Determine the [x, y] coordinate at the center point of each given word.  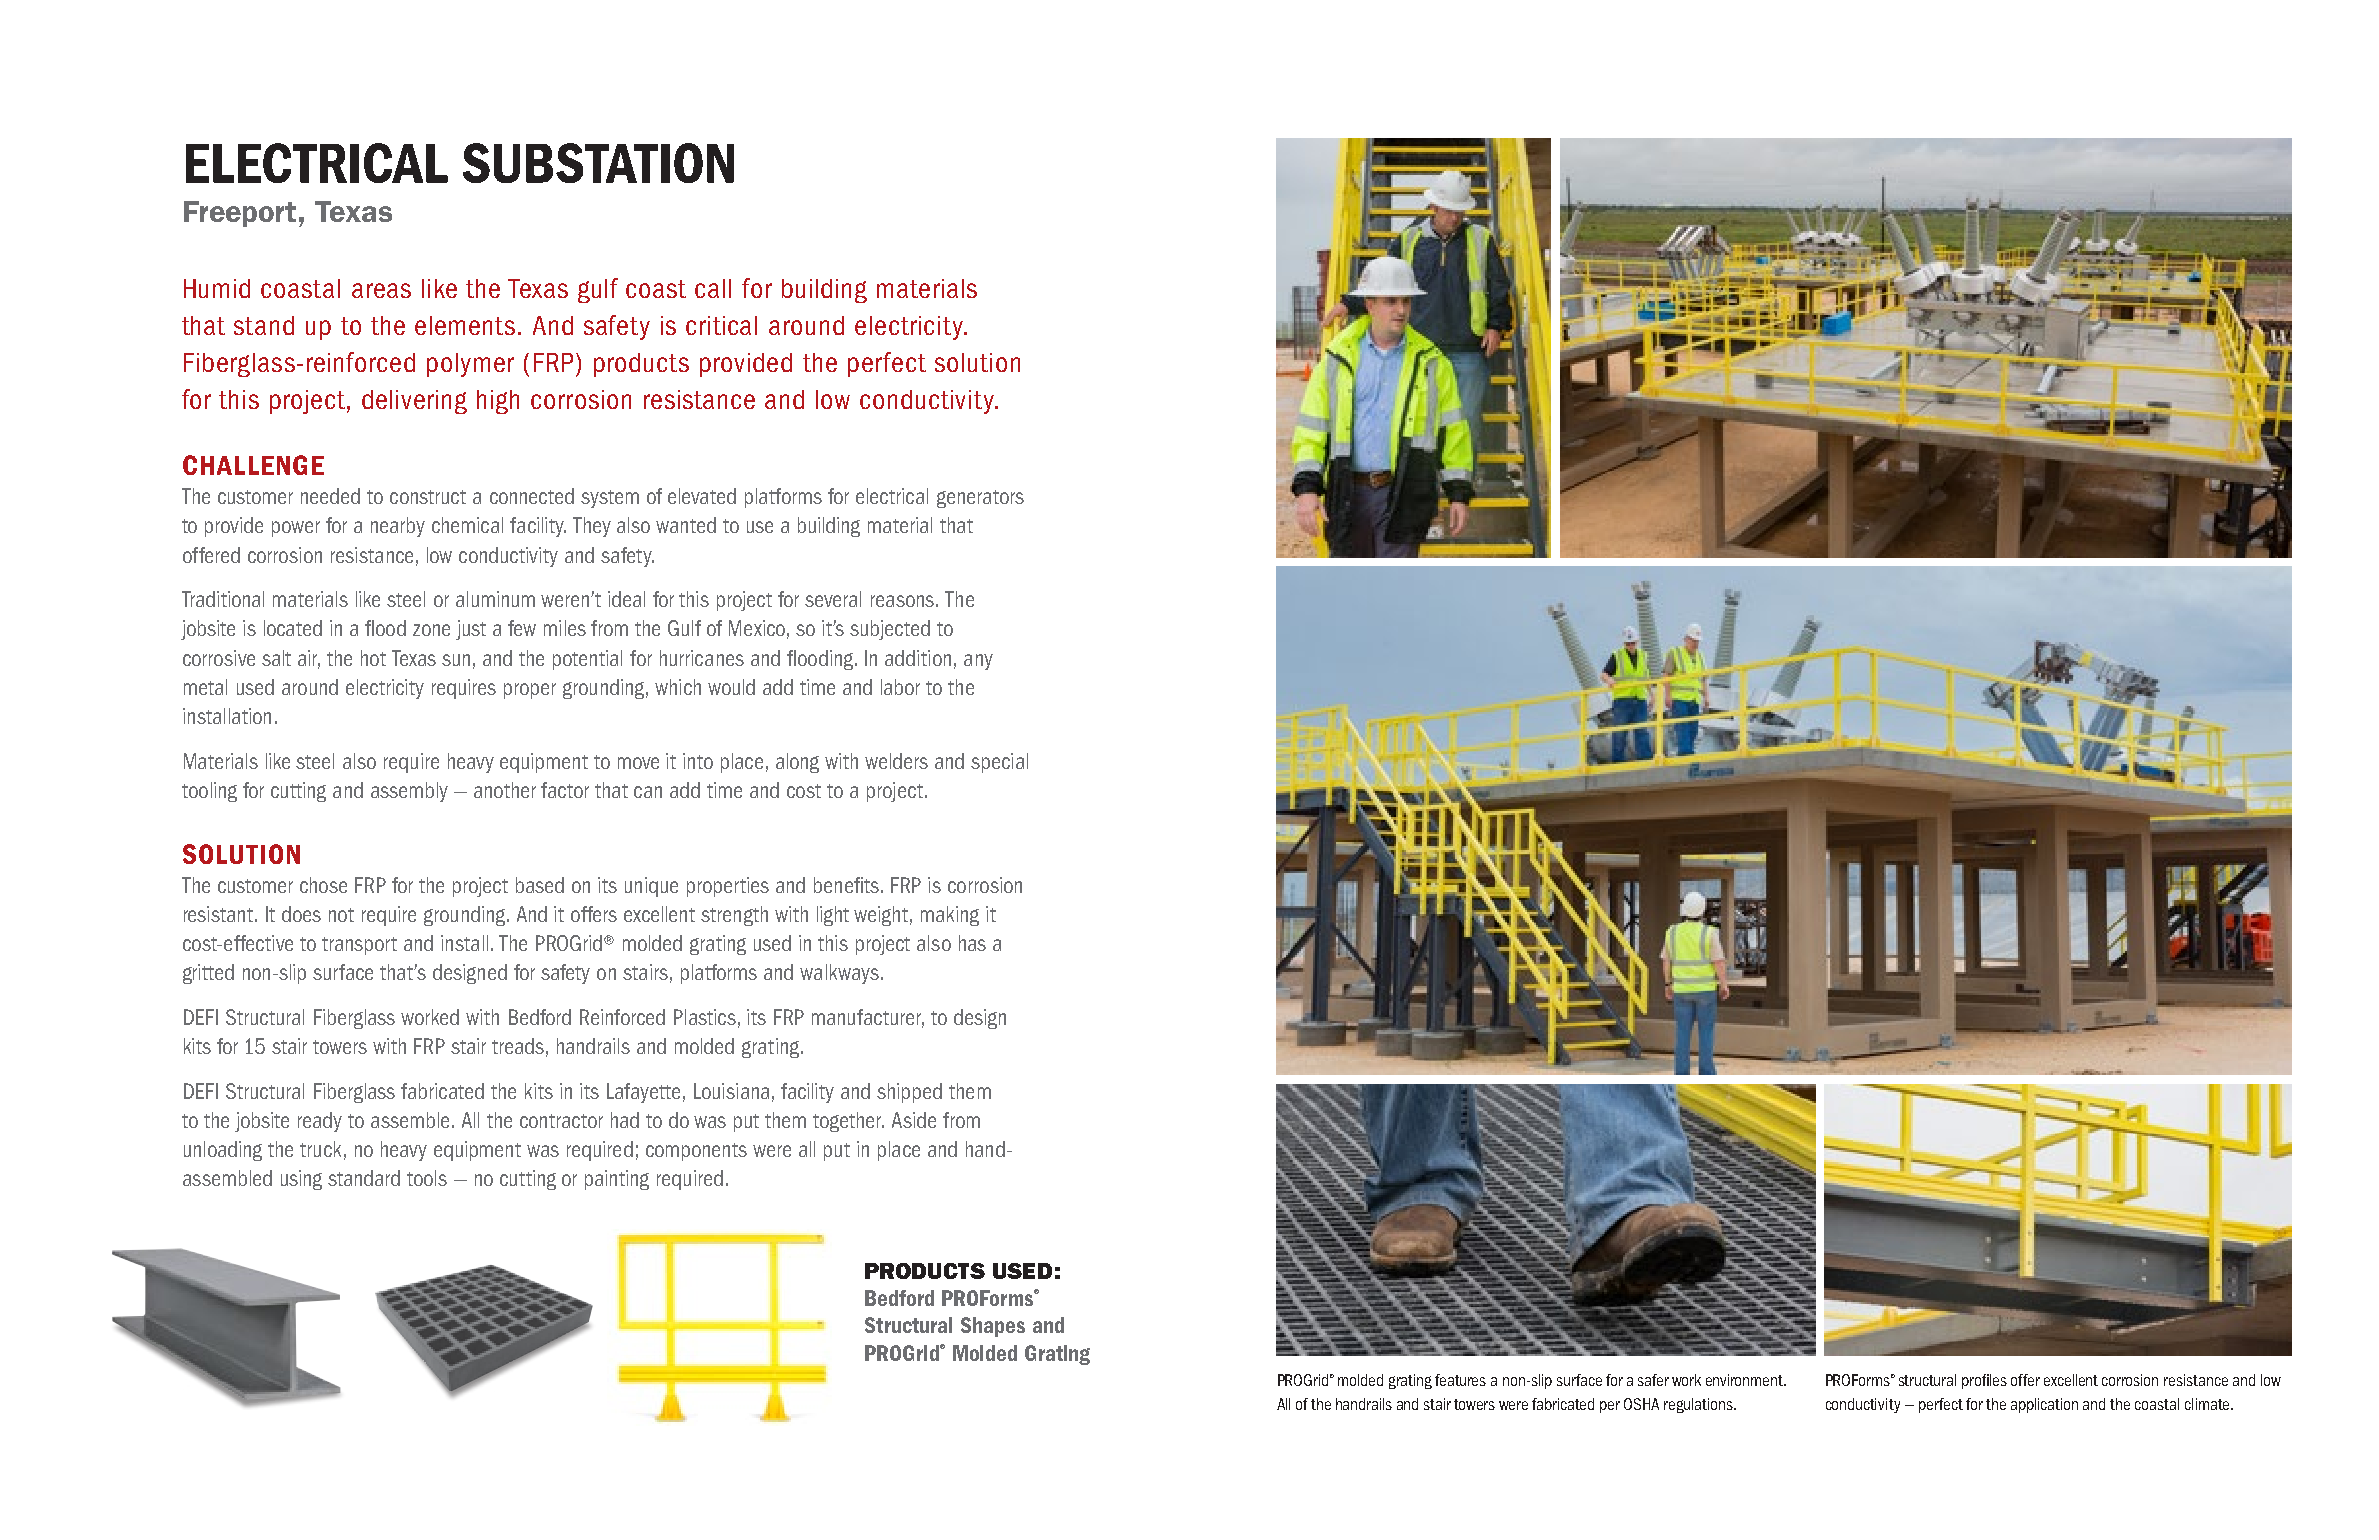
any [978, 662]
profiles [1984, 1381]
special [999, 763]
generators [980, 499]
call [713, 288]
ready [320, 1122]
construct [428, 497]
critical [721, 325]
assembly [409, 792]
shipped [909, 1093]
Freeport [240, 214]
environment [1746, 1380]
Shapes [993, 1327]
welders [896, 761]
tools [427, 1178]
